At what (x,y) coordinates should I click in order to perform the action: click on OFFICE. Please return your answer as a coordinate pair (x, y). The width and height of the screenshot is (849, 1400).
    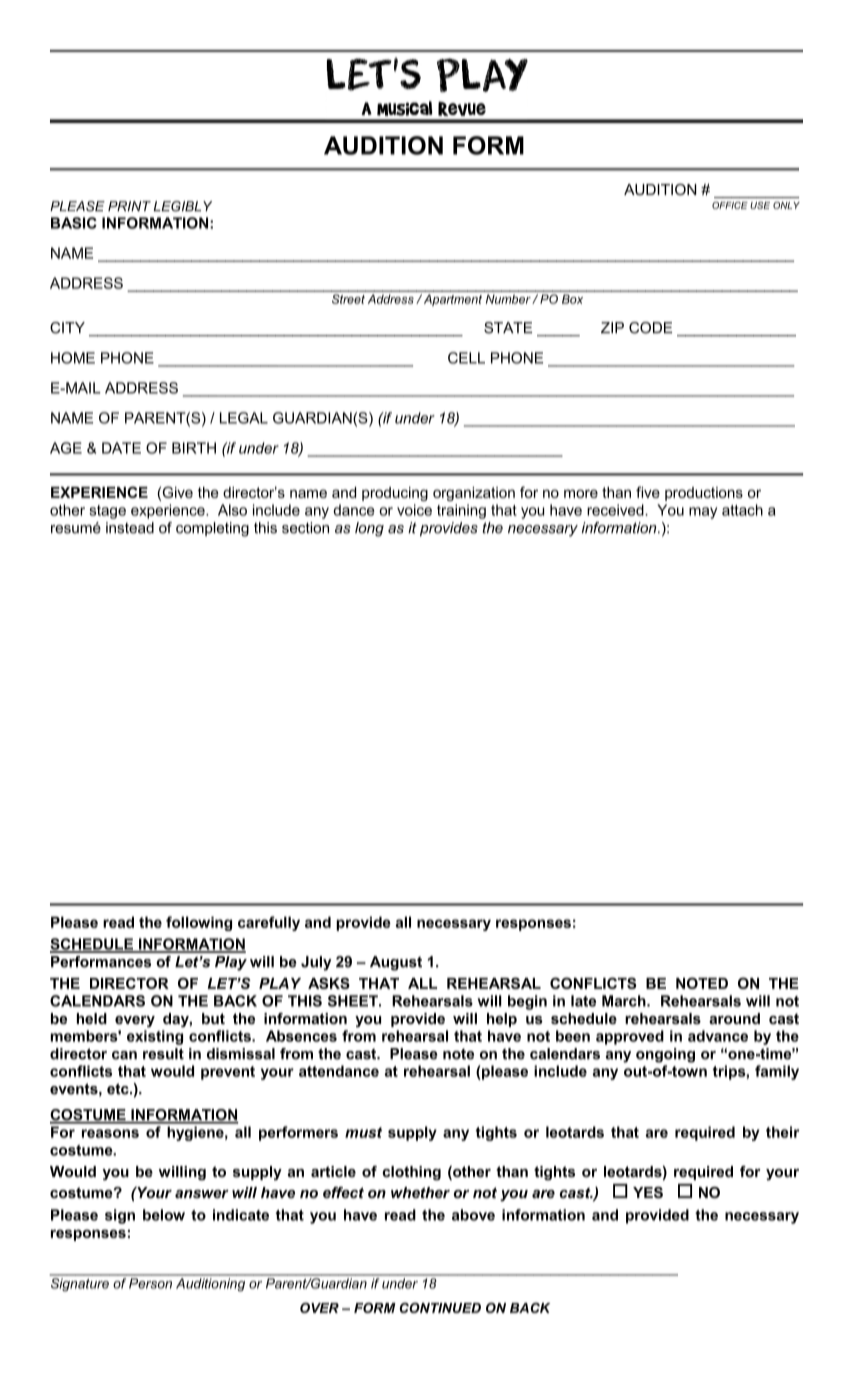
    Looking at the image, I should click on (730, 205).
